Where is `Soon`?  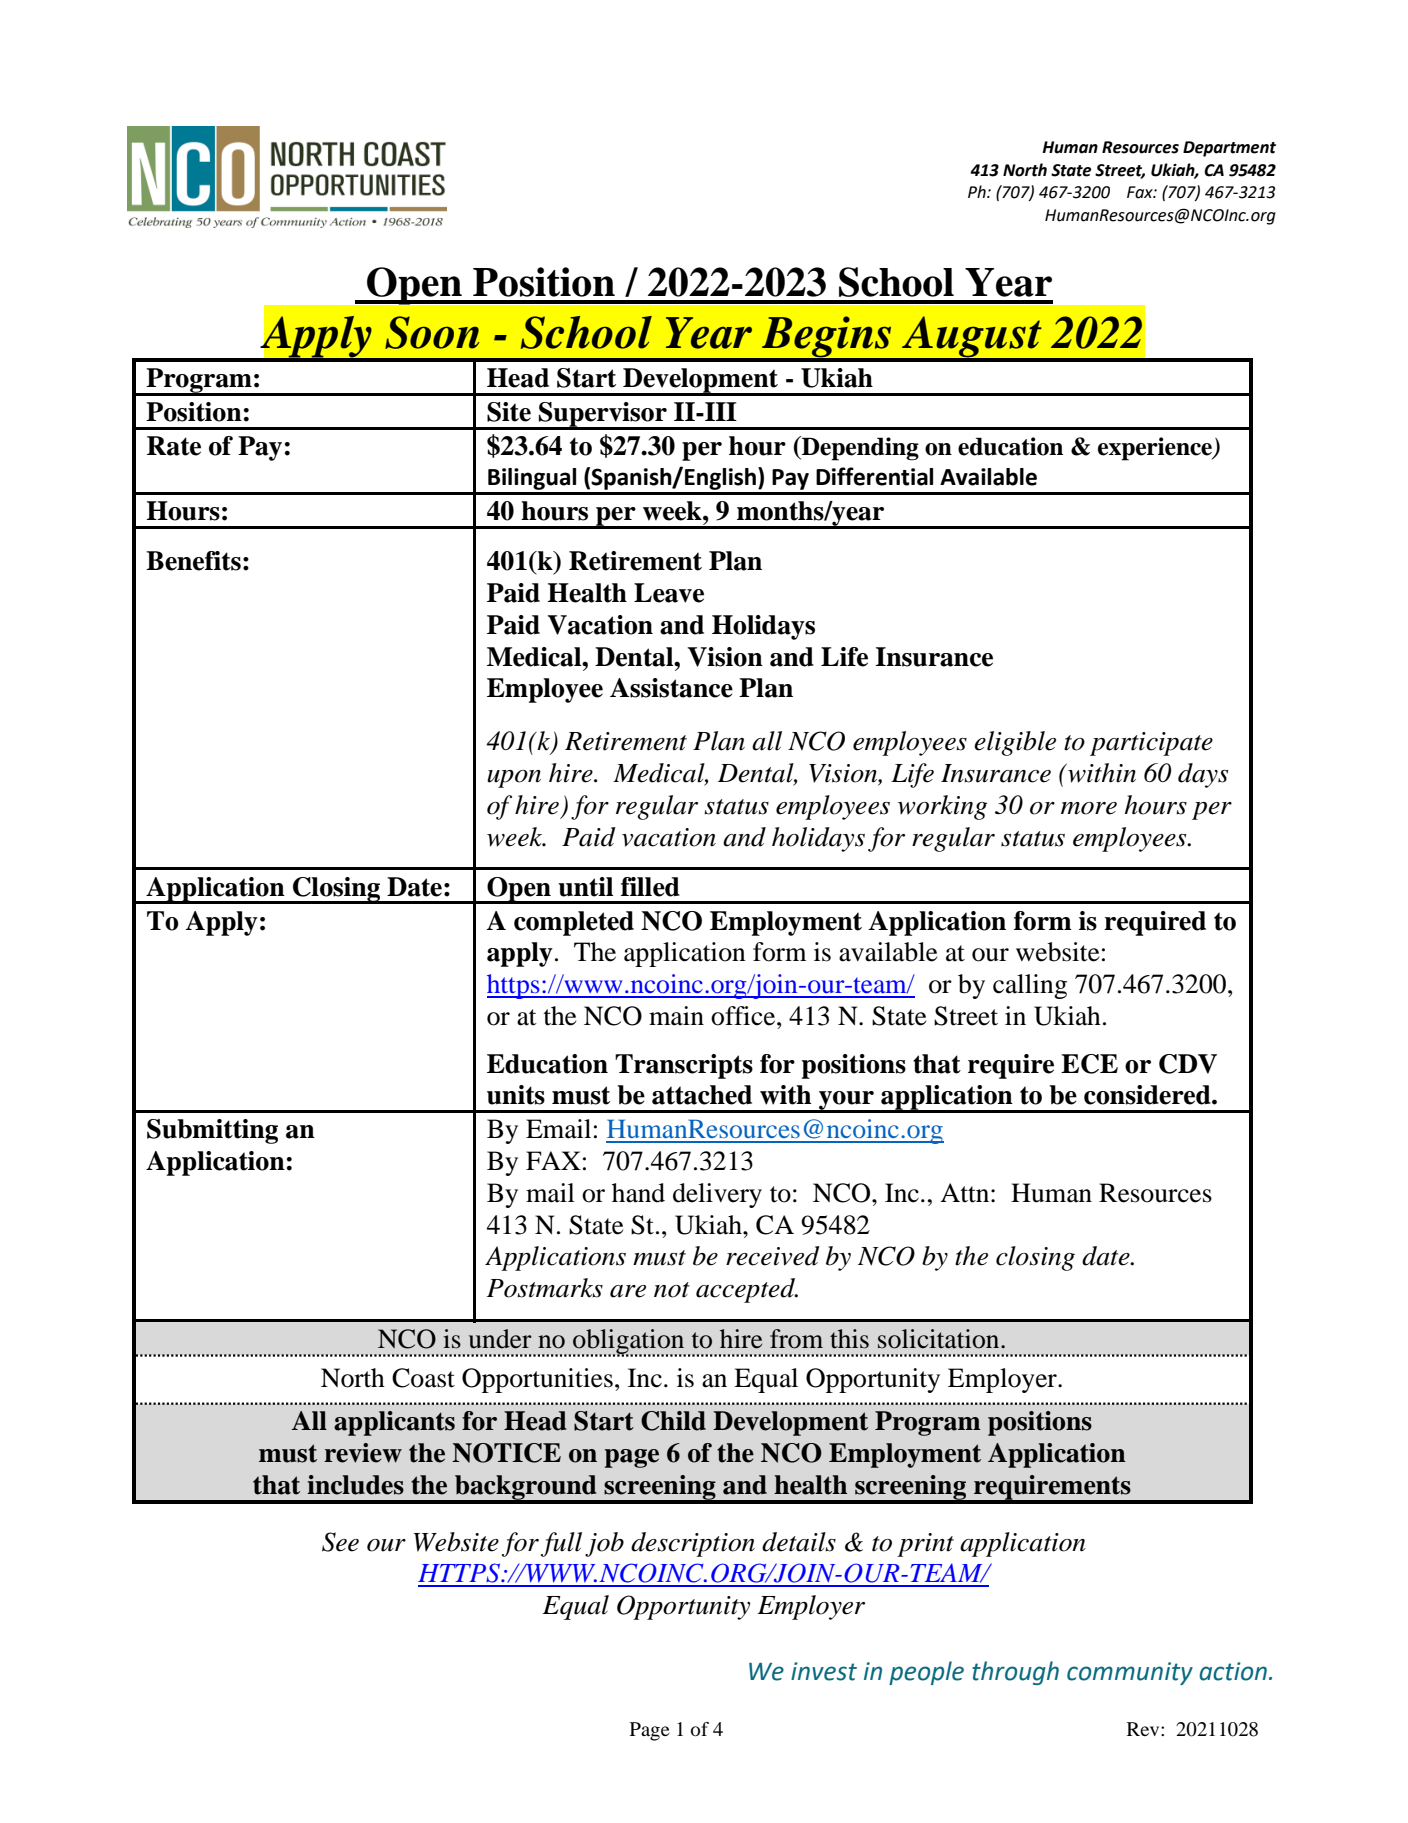 Soon is located at coordinates (432, 332).
